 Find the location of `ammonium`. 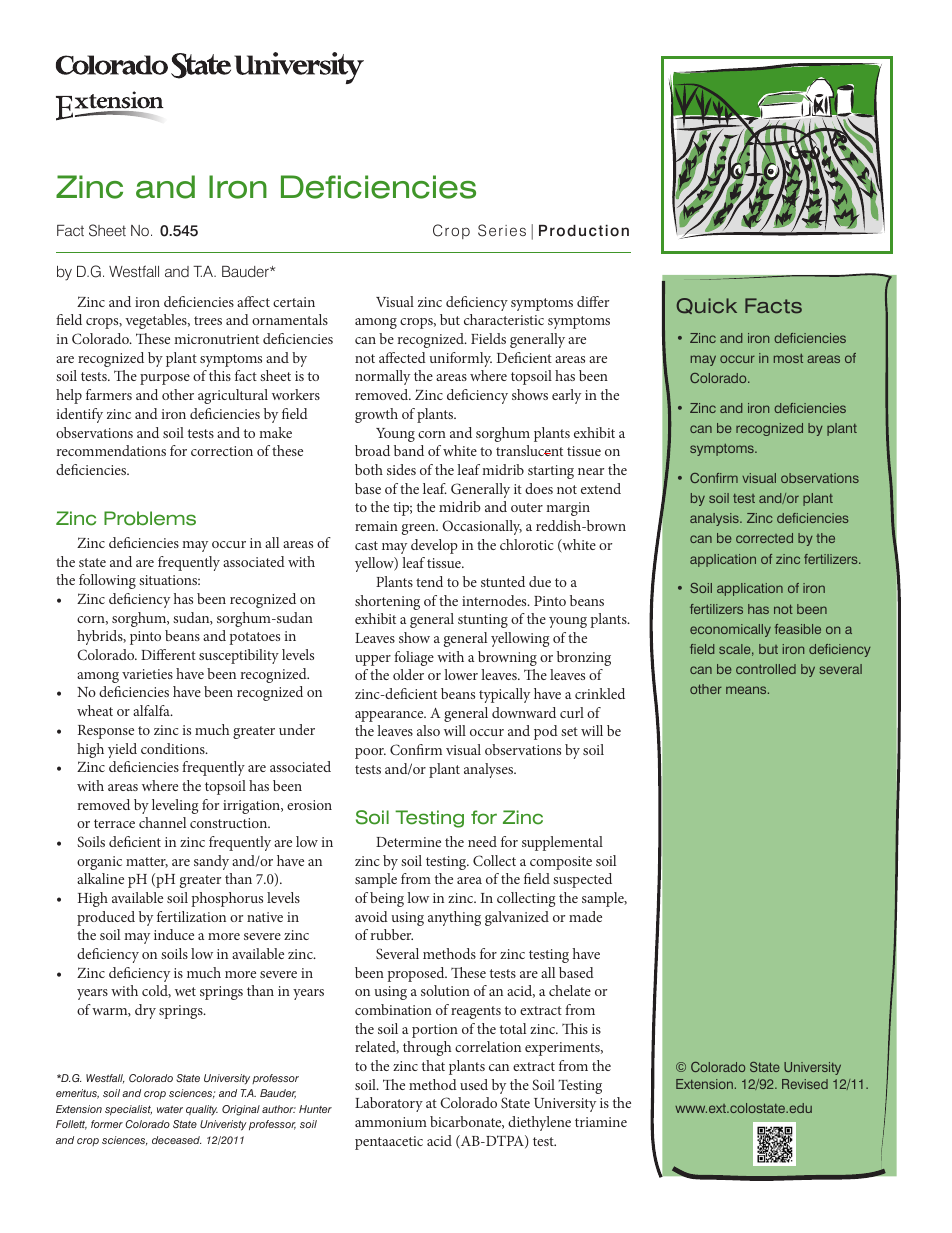

ammonium is located at coordinates (391, 1122).
